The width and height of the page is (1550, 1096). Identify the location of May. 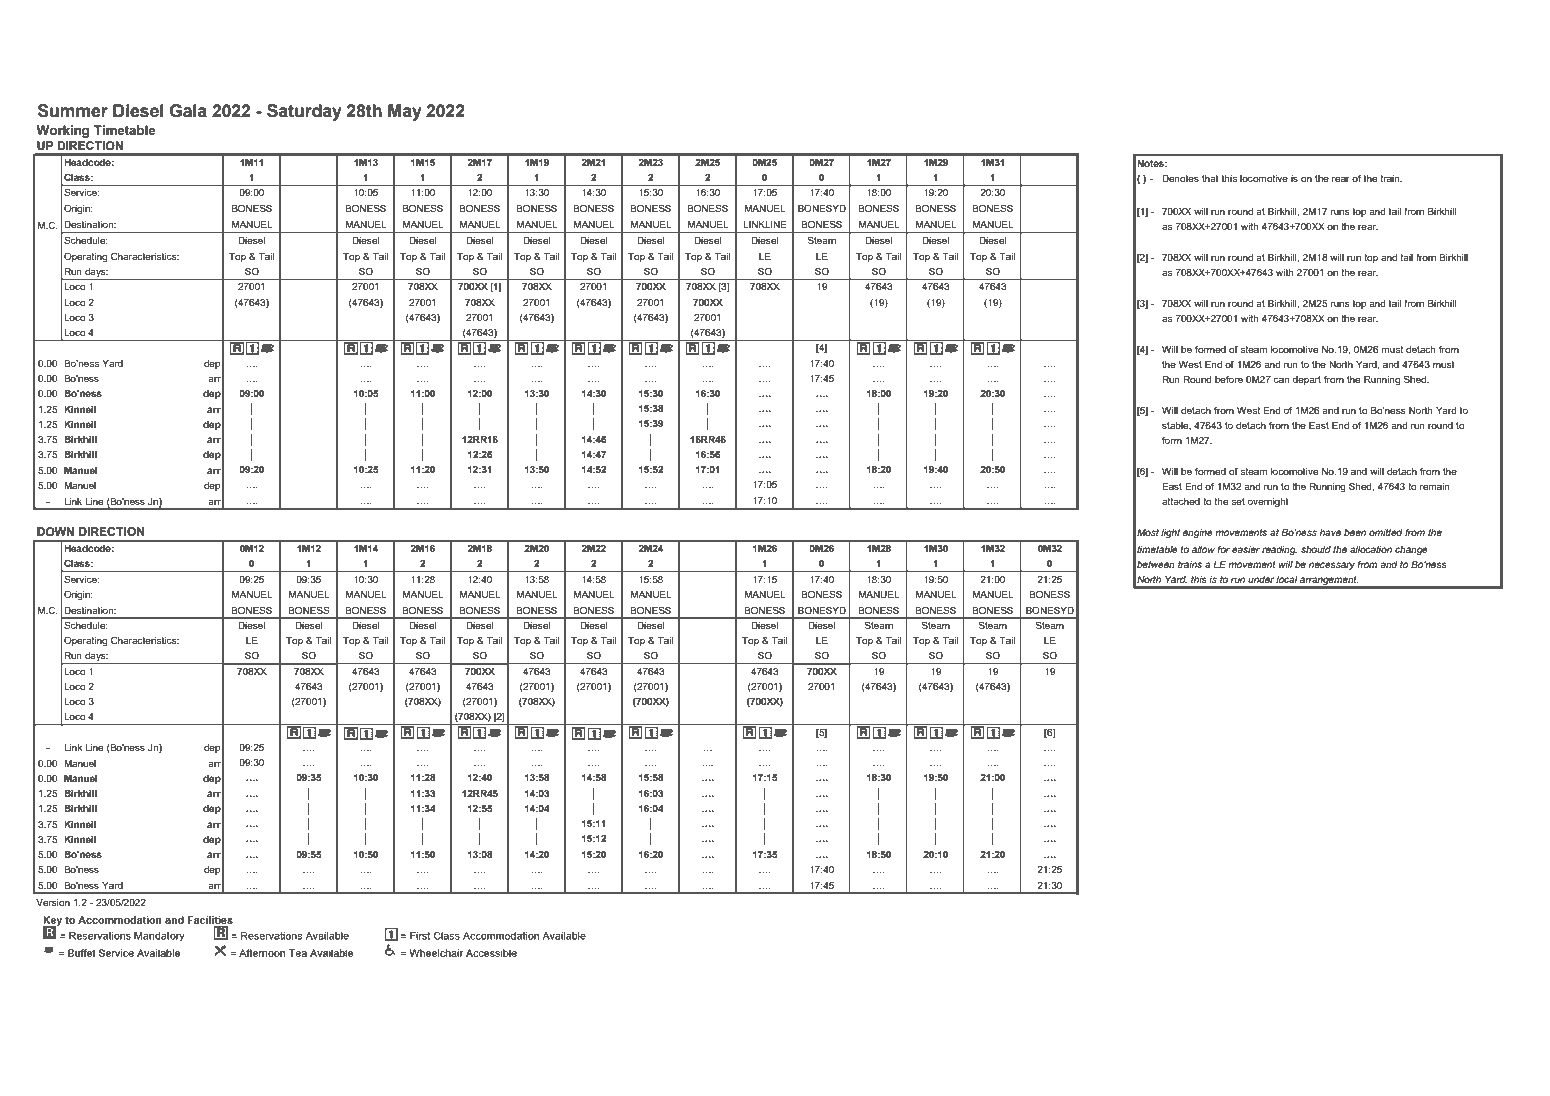
(405, 112).
